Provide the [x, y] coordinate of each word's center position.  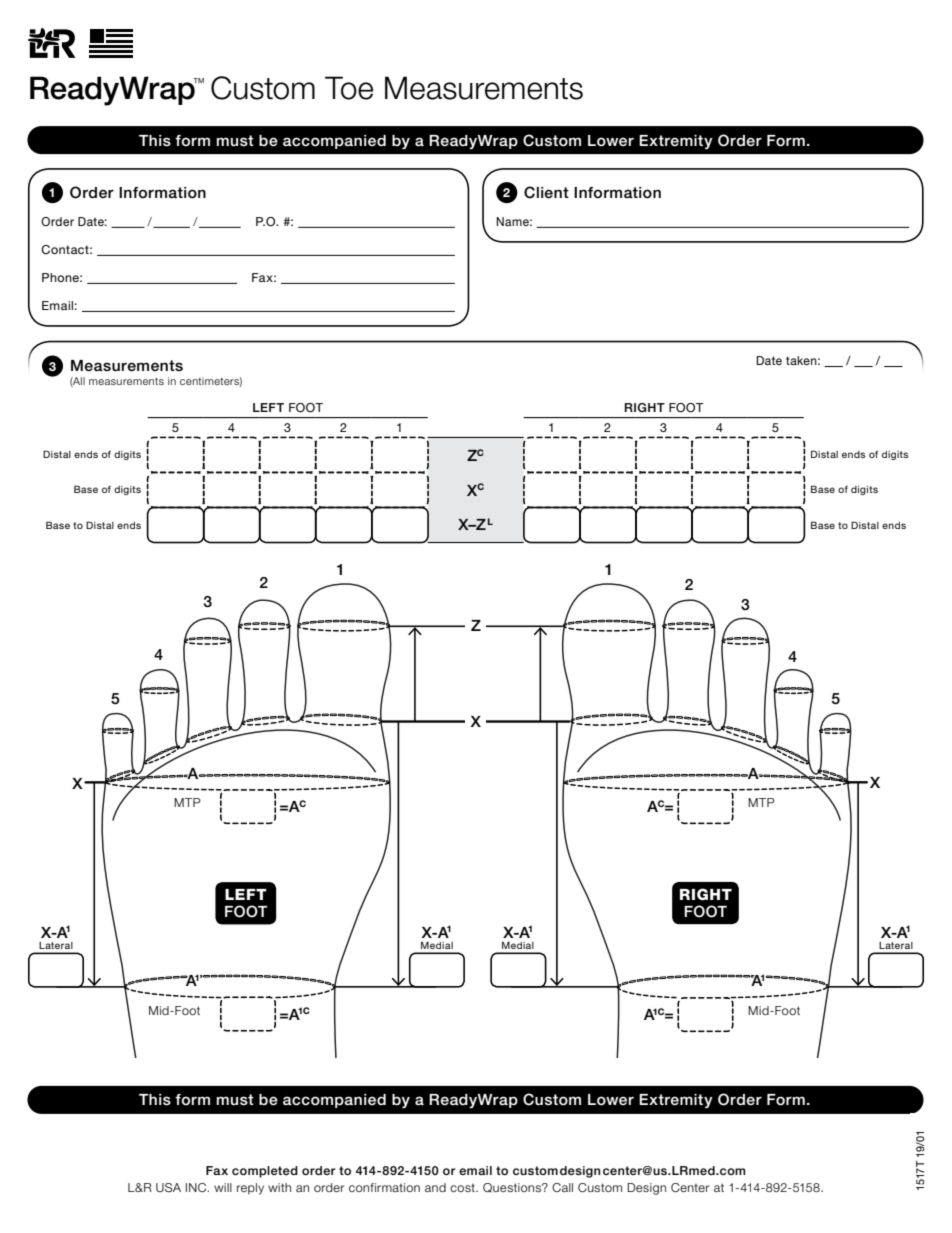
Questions [513, 1188]
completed [265, 1172]
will [223, 1187]
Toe [349, 88]
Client [546, 192]
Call [562, 1187]
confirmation [384, 1187]
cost [463, 1188]
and [435, 1187]
